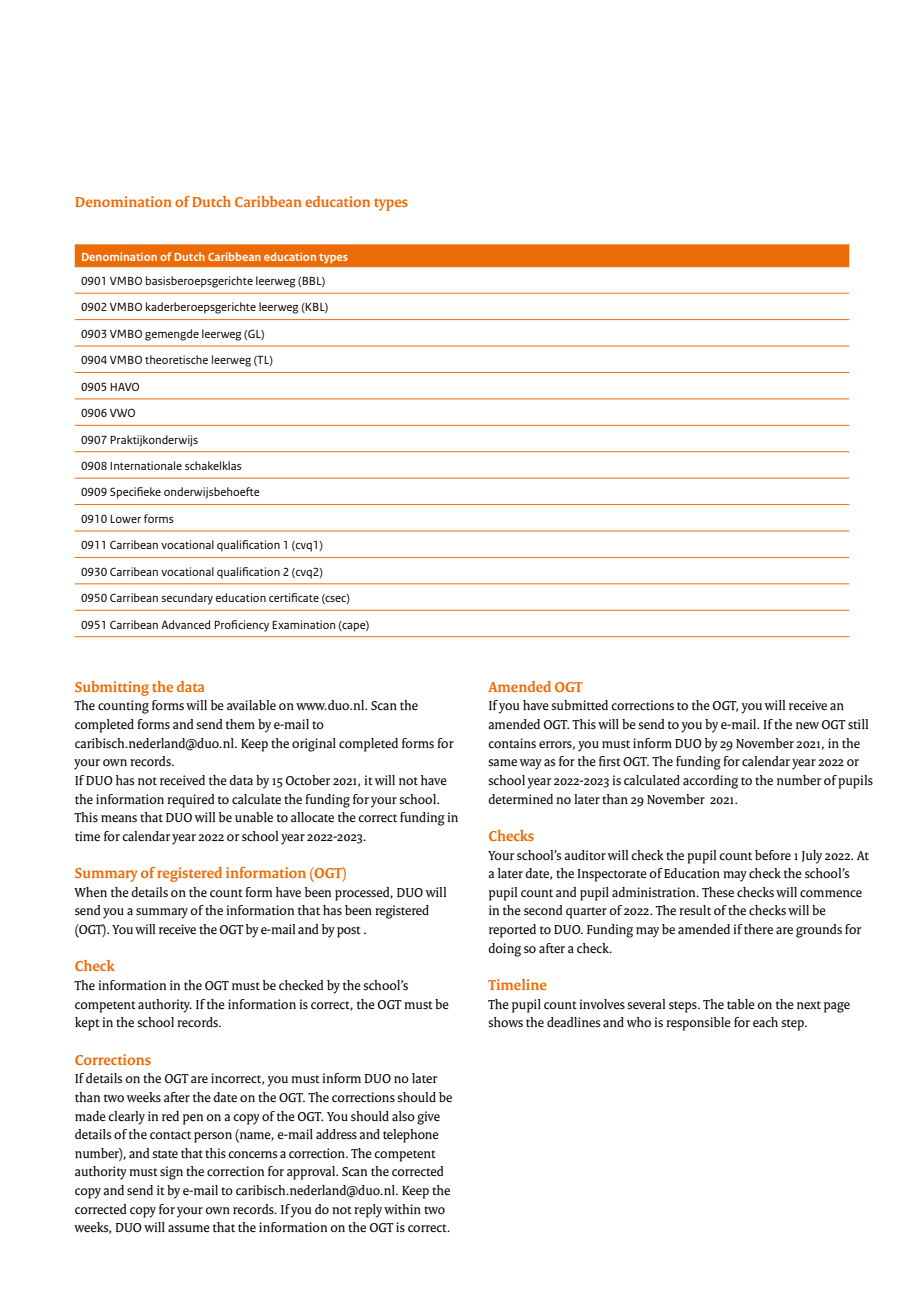 This document has width=924, height=1308. What do you see at coordinates (240, 724) in the document?
I see `them` at bounding box center [240, 724].
